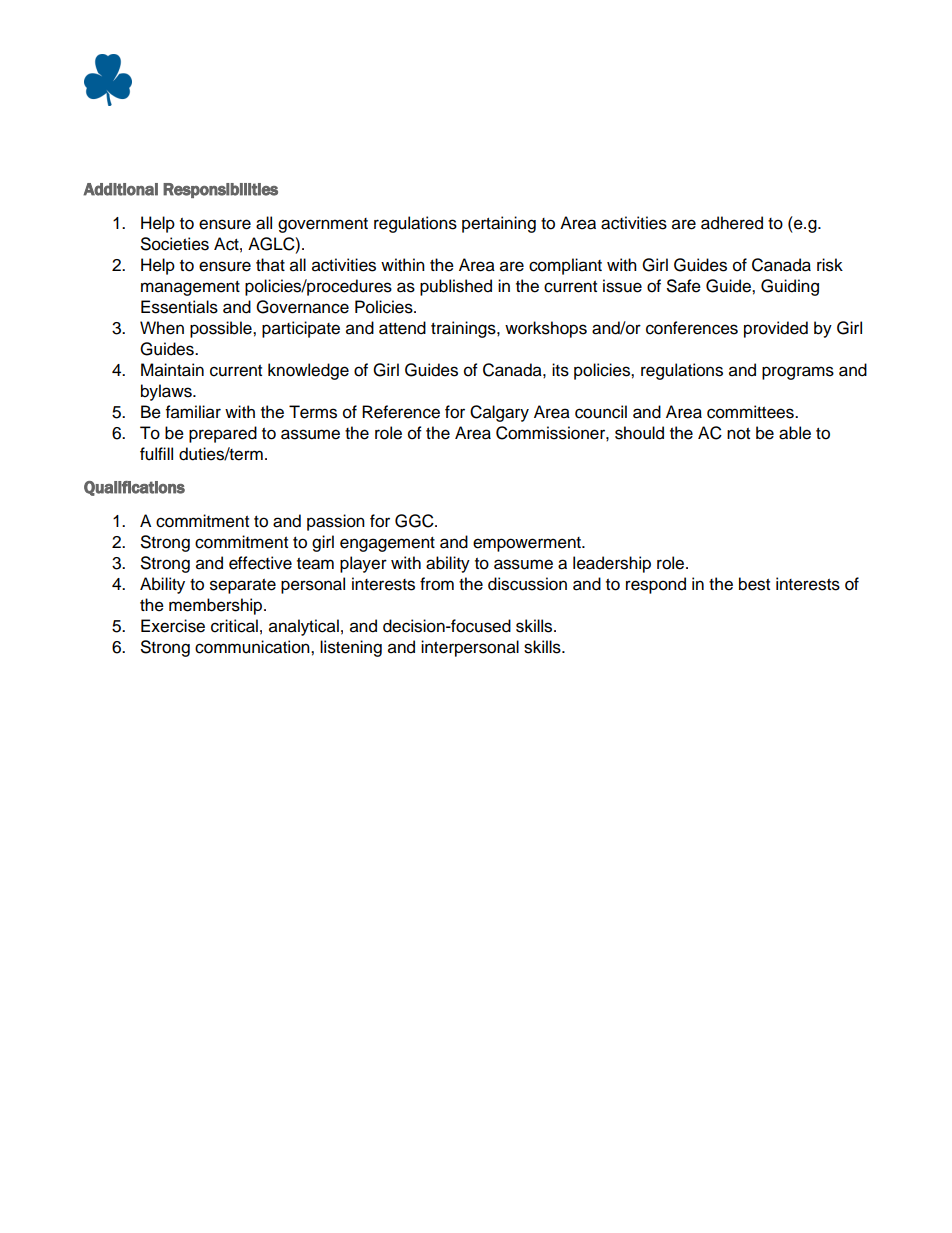 The height and width of the screenshot is (1233, 952). I want to click on trainings, so click(464, 329).
